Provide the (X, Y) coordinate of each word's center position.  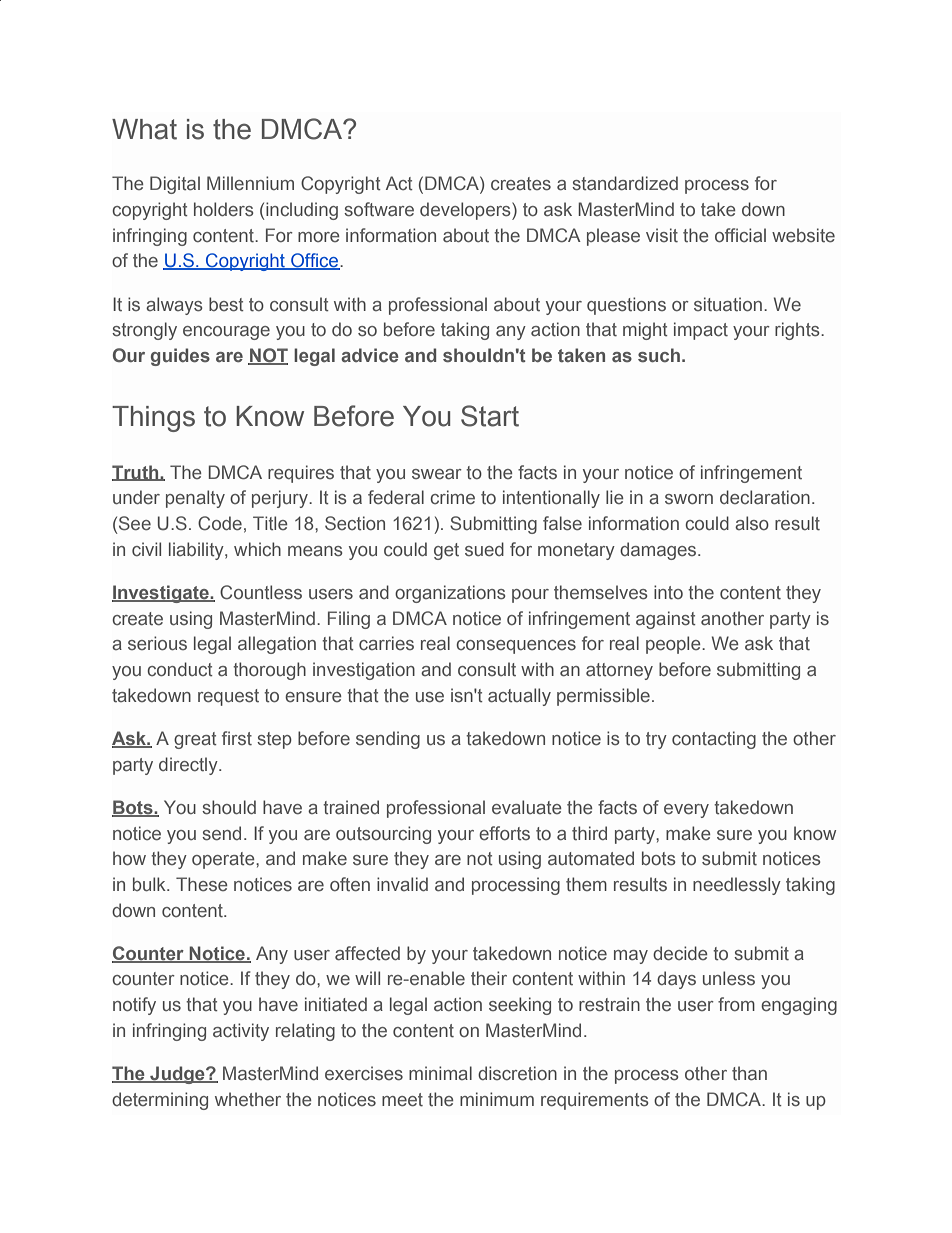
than (749, 1073)
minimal (440, 1073)
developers (466, 211)
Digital (175, 185)
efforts (504, 833)
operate (224, 860)
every (686, 811)
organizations (450, 594)
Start (490, 416)
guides (180, 357)
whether (248, 1099)
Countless (261, 592)
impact (701, 331)
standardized (625, 183)
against (666, 620)
